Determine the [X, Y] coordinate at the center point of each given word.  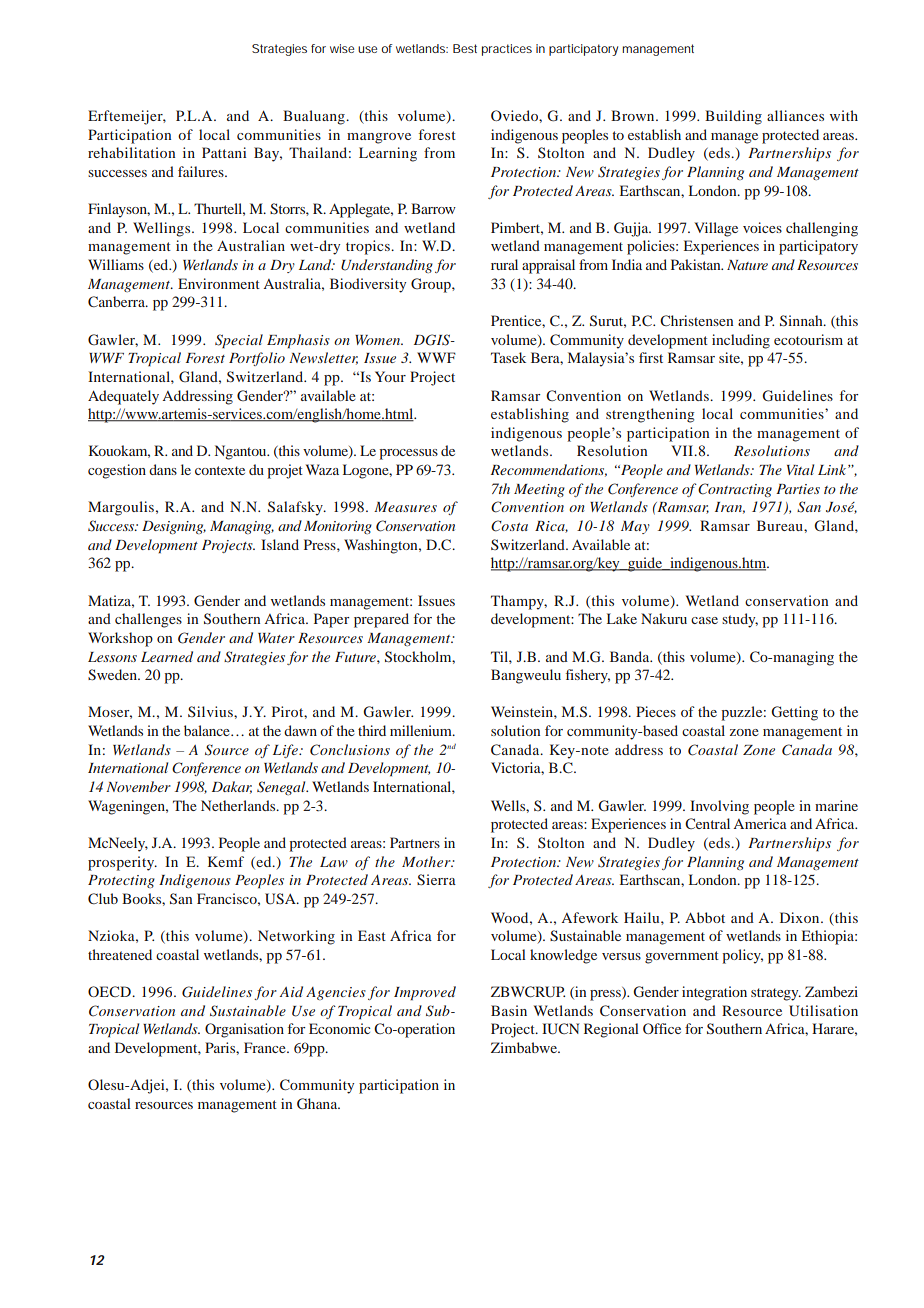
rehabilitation [131, 152]
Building [733, 117]
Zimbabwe [525, 1047]
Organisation [244, 1030]
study [740, 620]
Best [465, 48]
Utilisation [823, 1011]
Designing [174, 527]
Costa [509, 526]
